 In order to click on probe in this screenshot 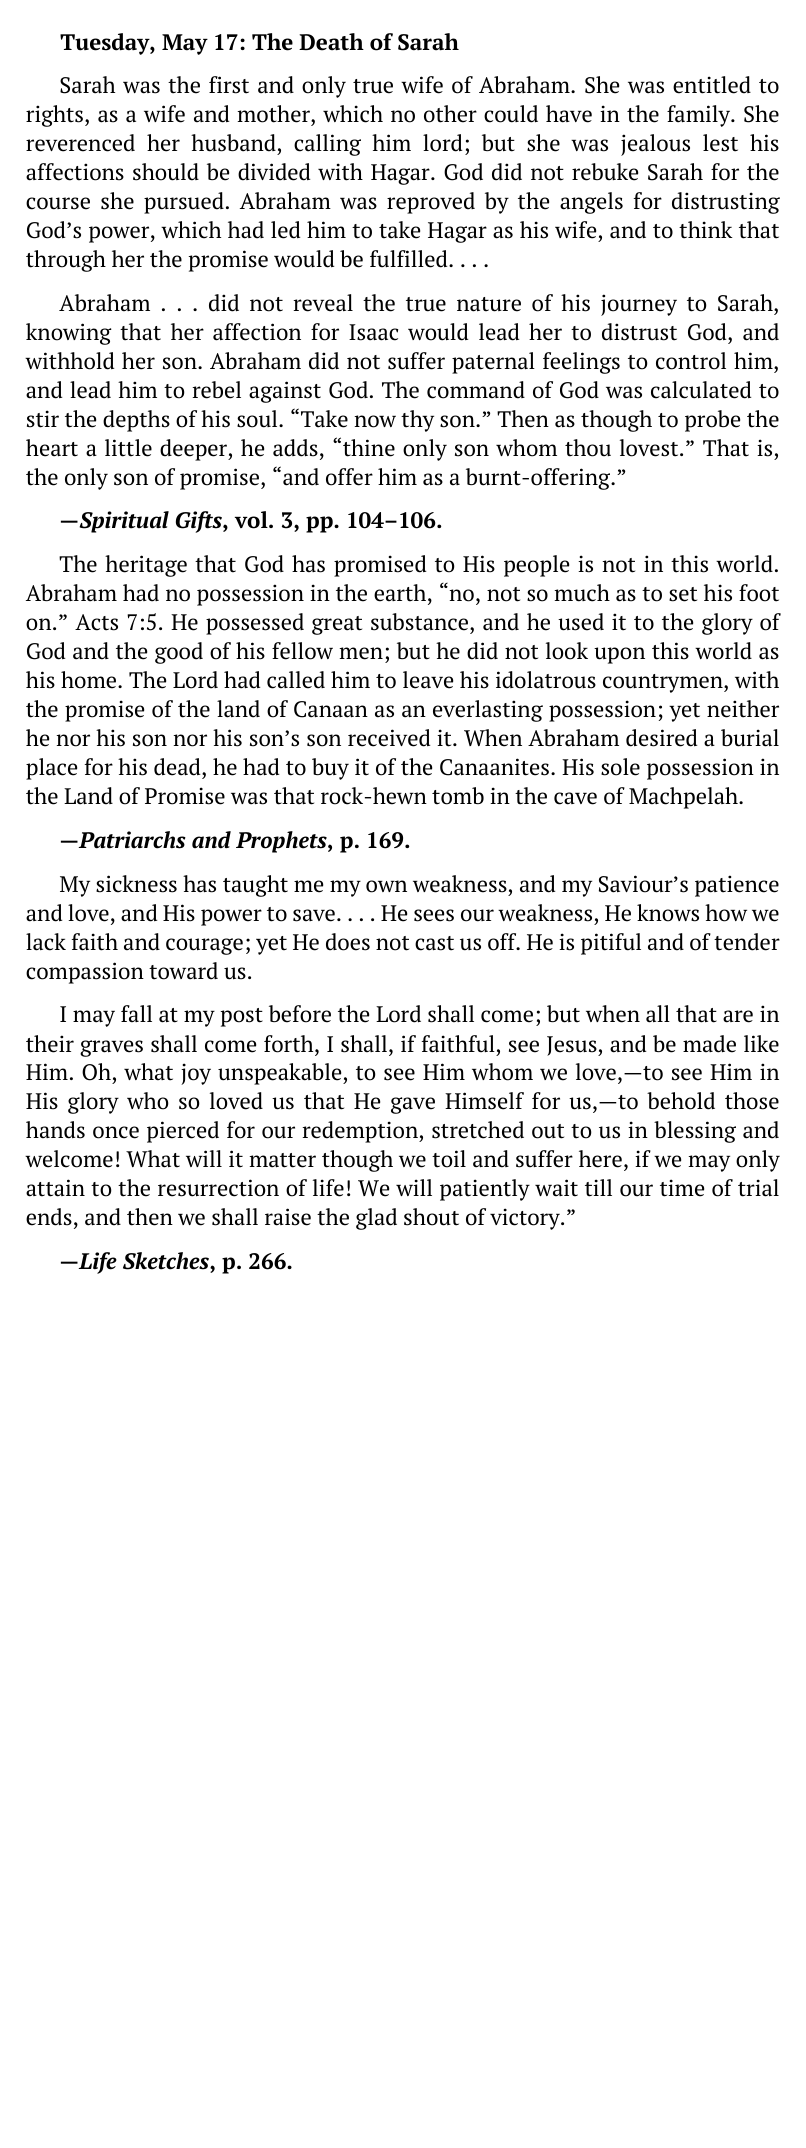, I will do `click(712, 421)`.
